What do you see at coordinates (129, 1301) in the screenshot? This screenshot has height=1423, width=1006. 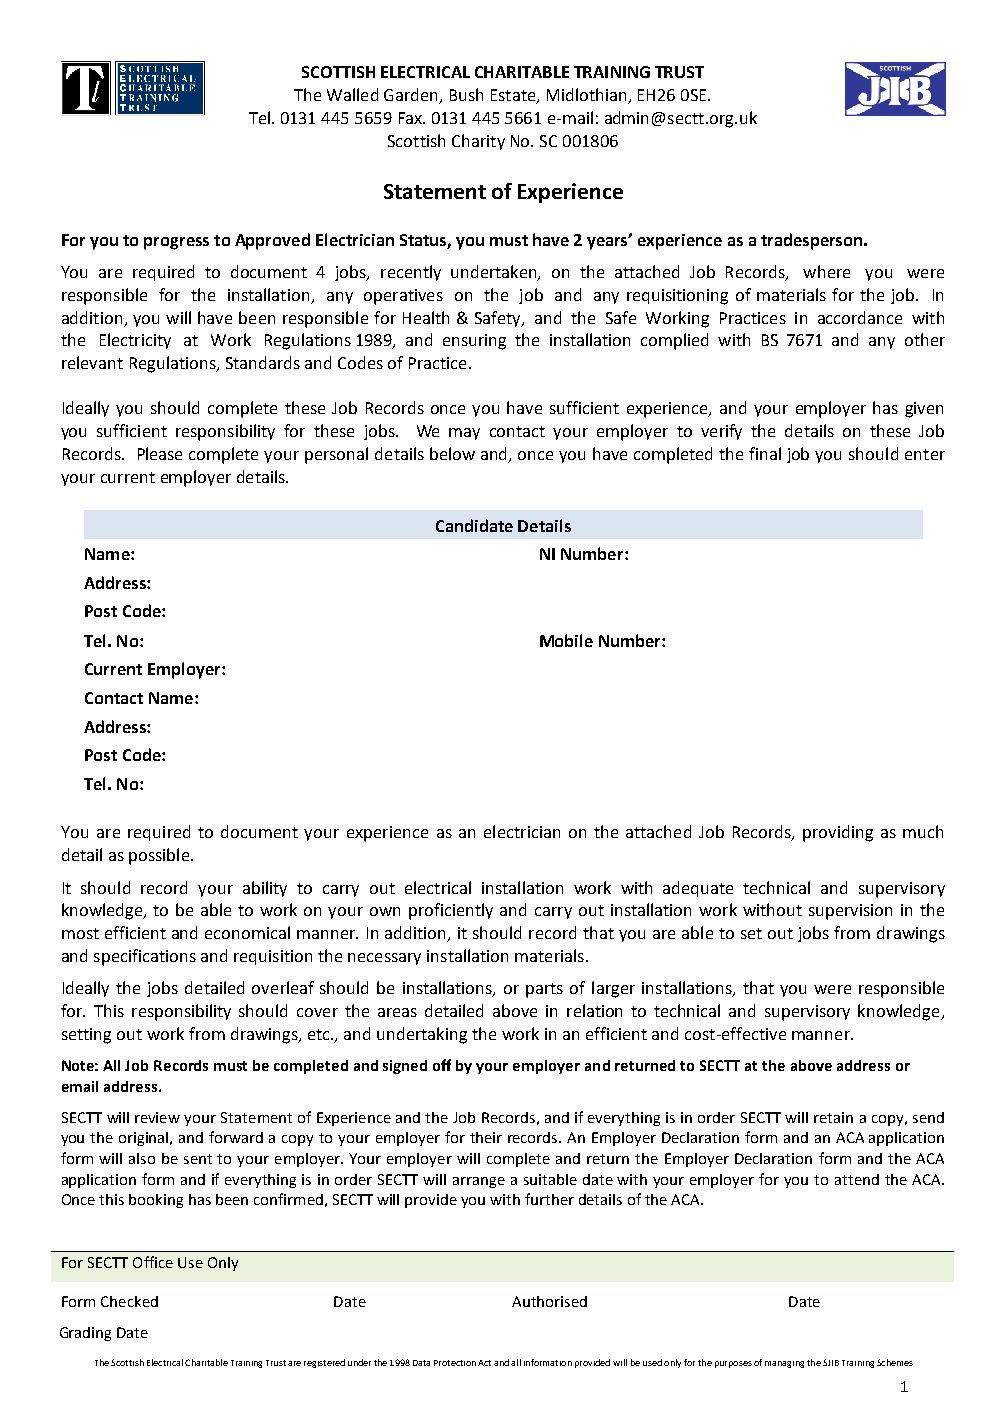 I see `Checked` at bounding box center [129, 1301].
